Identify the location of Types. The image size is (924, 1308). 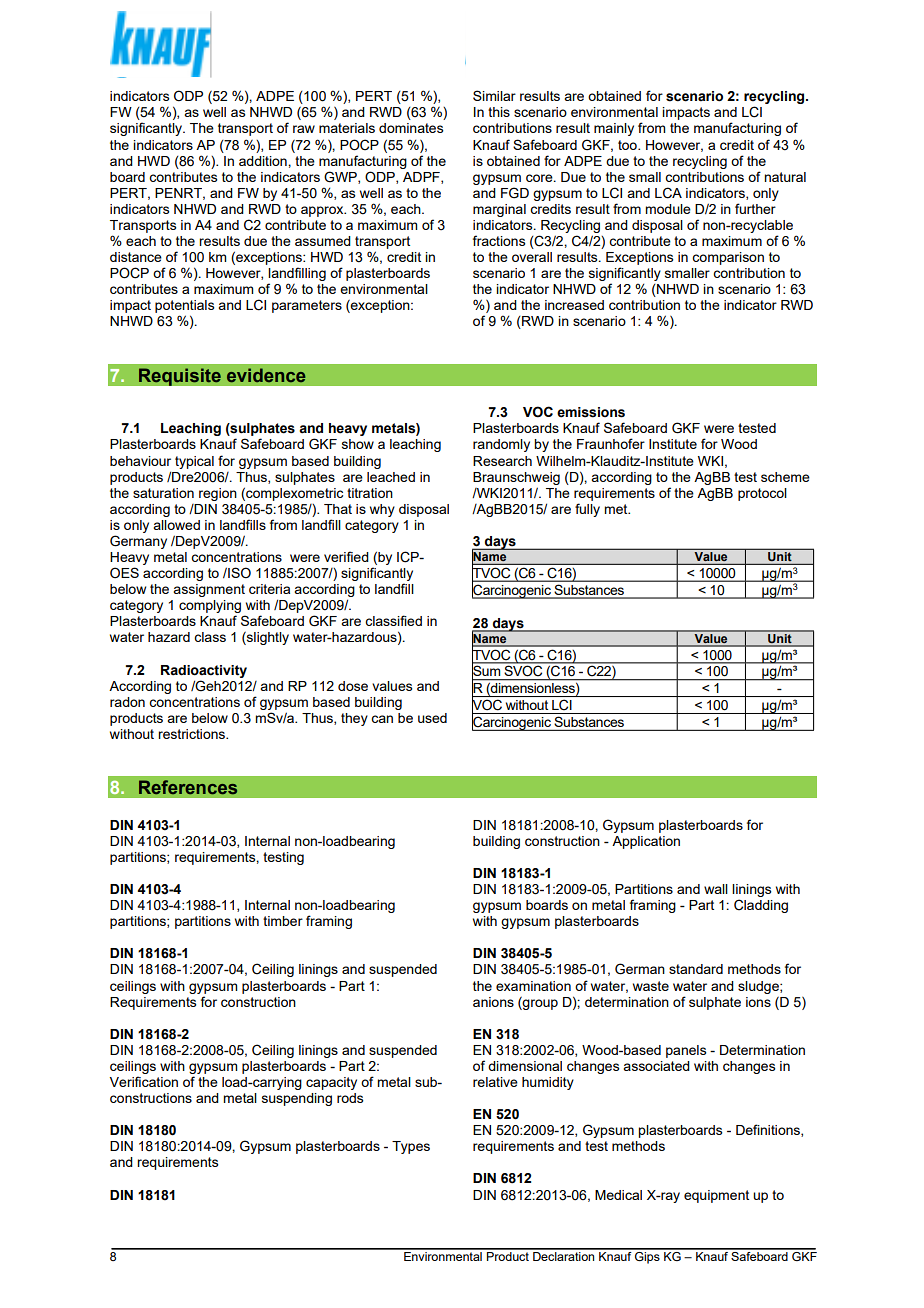
(411, 1147).
